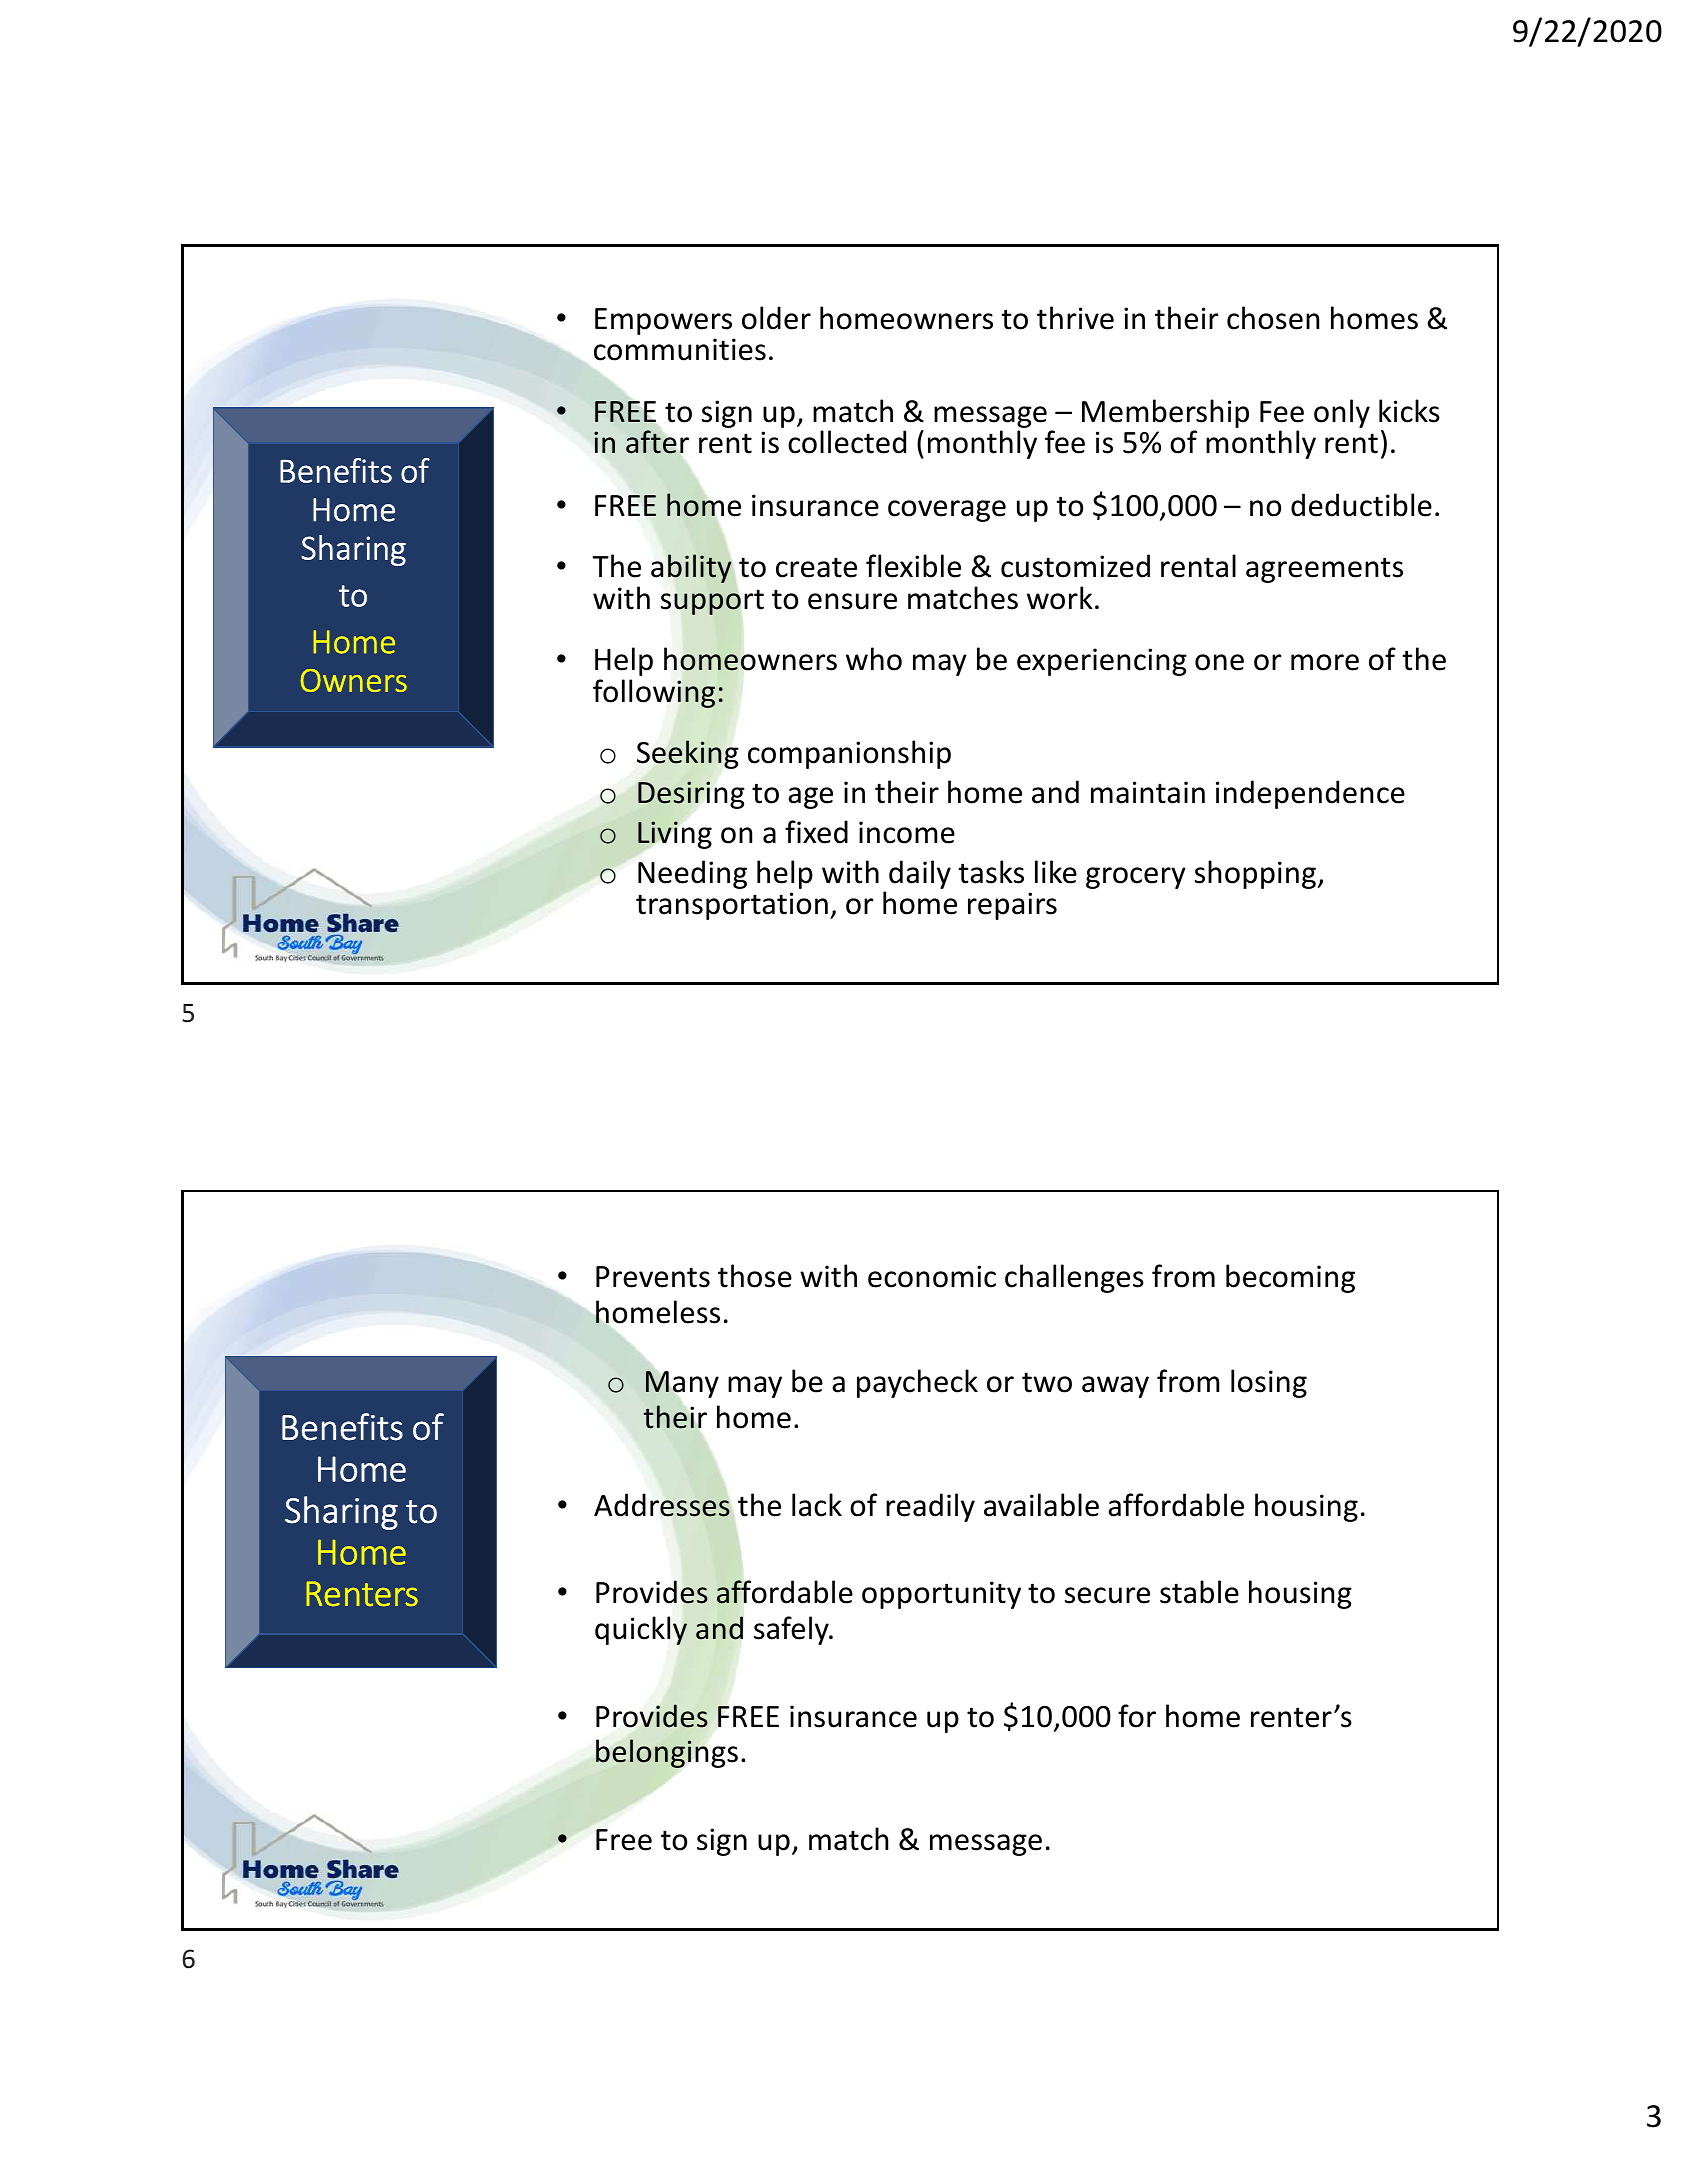 This screenshot has width=1681, height=2175. Describe the element at coordinates (1342, 413) in the screenshot. I see `only` at that location.
